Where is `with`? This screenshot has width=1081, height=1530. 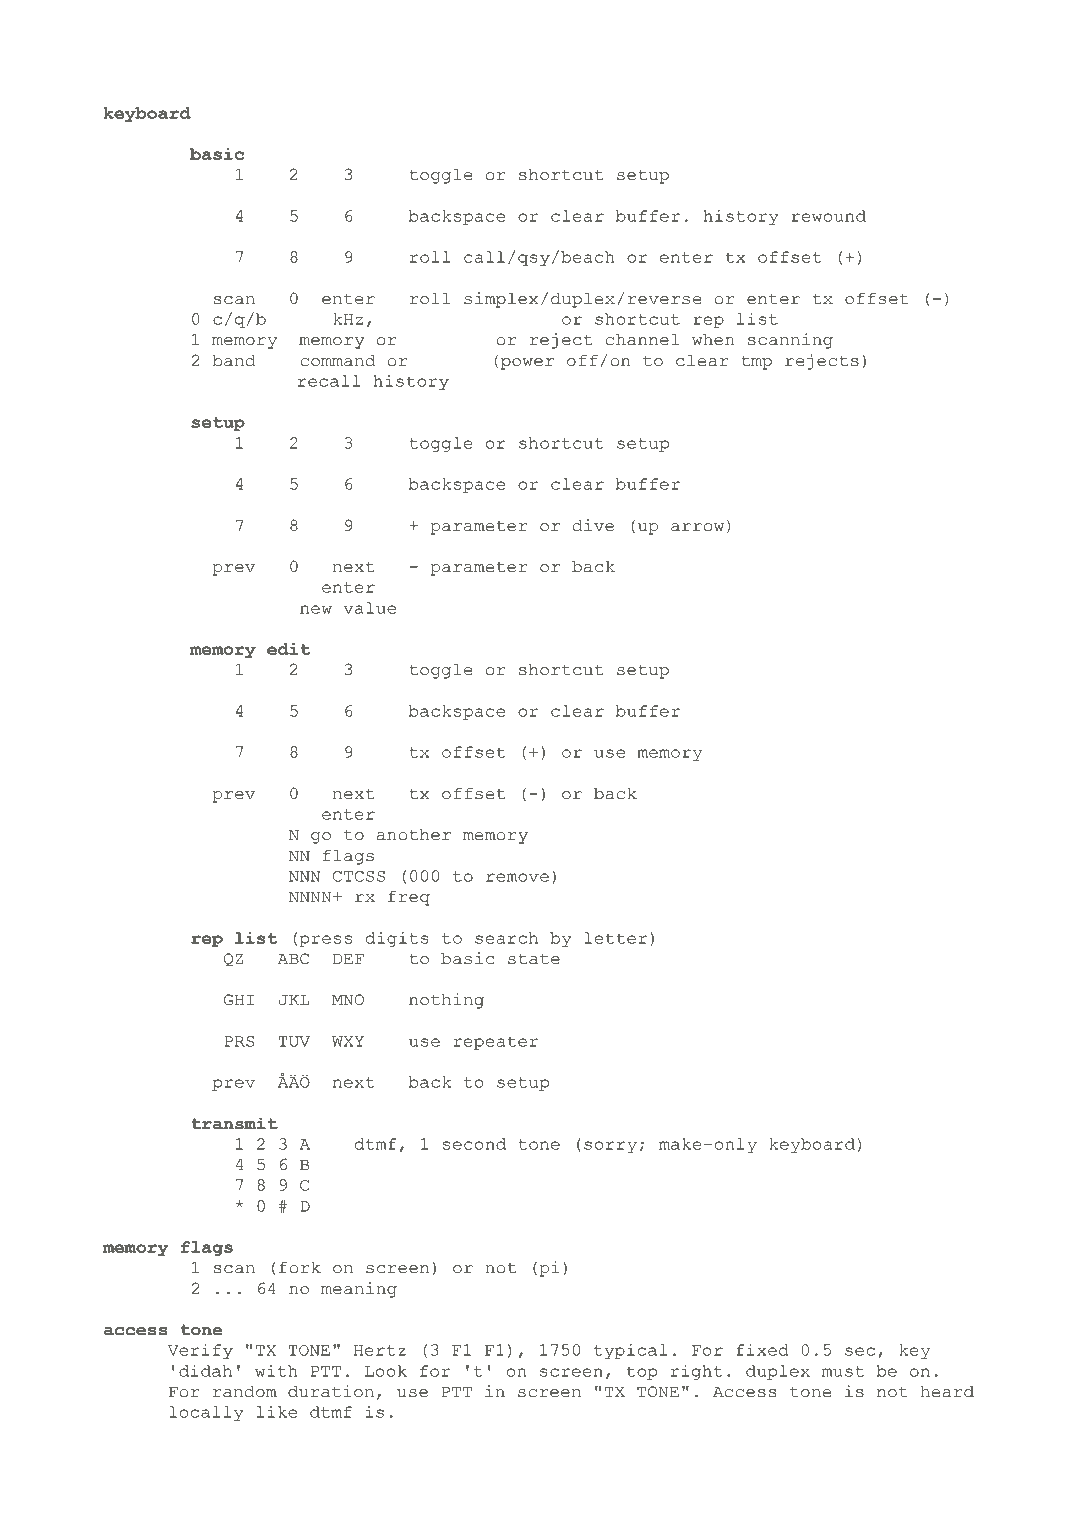
with is located at coordinates (276, 1371).
